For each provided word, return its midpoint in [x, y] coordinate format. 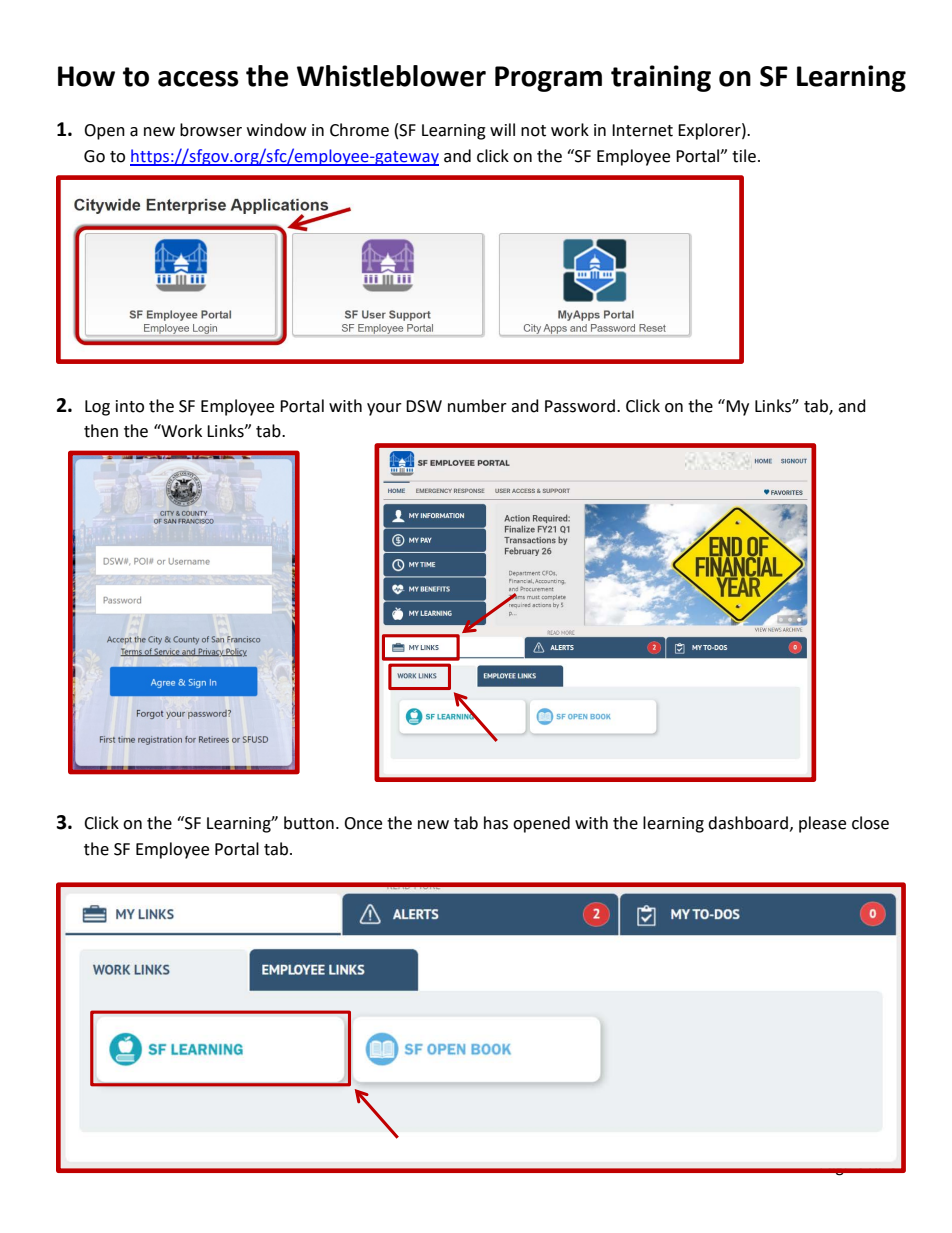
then [101, 431]
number [477, 406]
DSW [424, 406]
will [502, 129]
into [130, 406]
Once [363, 823]
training [661, 78]
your [384, 409]
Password [580, 406]
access [198, 79]
